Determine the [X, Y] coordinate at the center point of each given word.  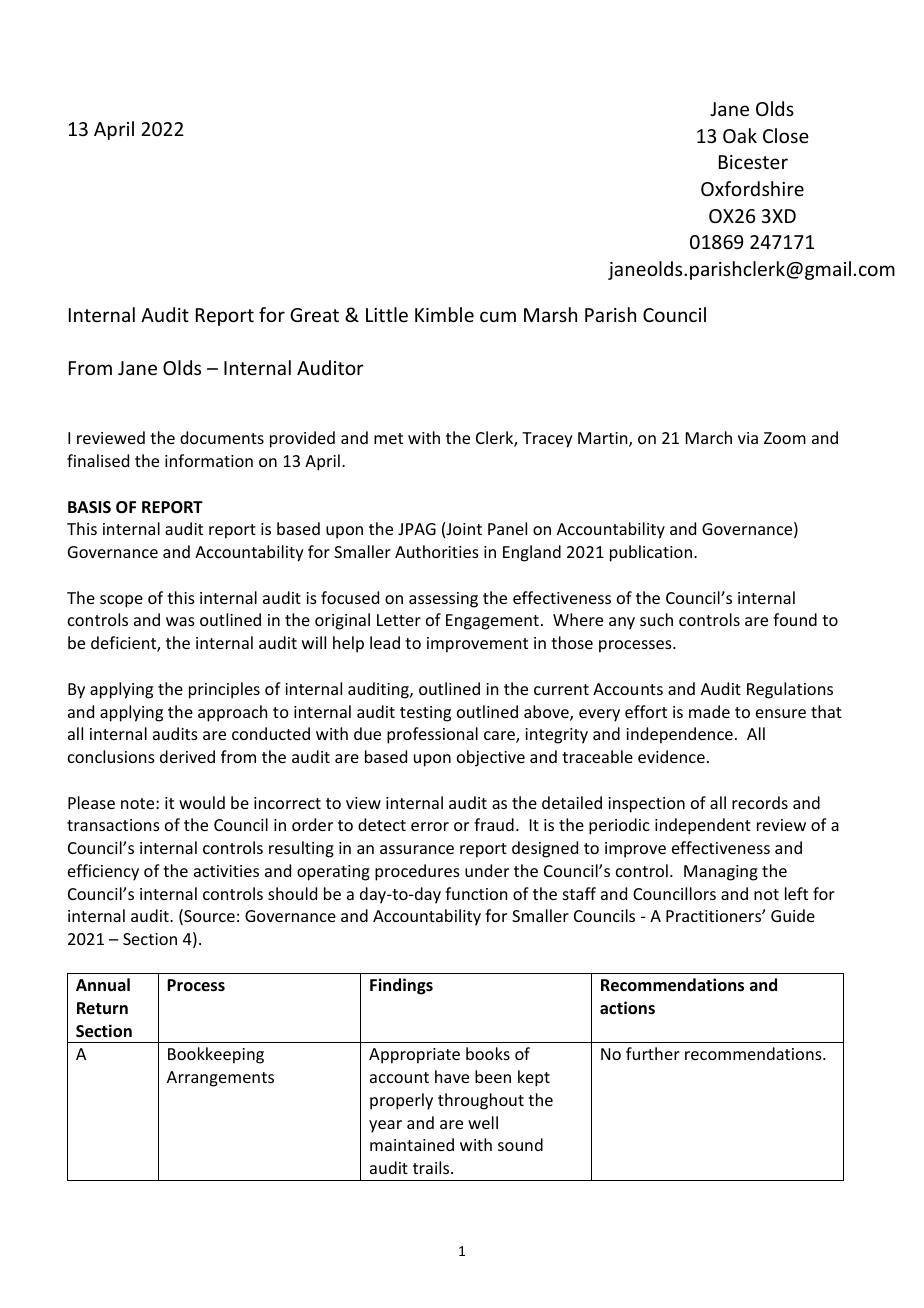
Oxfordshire [752, 188]
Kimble [444, 314]
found [795, 619]
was [180, 621]
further [653, 1053]
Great [314, 315]
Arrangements [220, 1079]
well [483, 1122]
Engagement [492, 622]
